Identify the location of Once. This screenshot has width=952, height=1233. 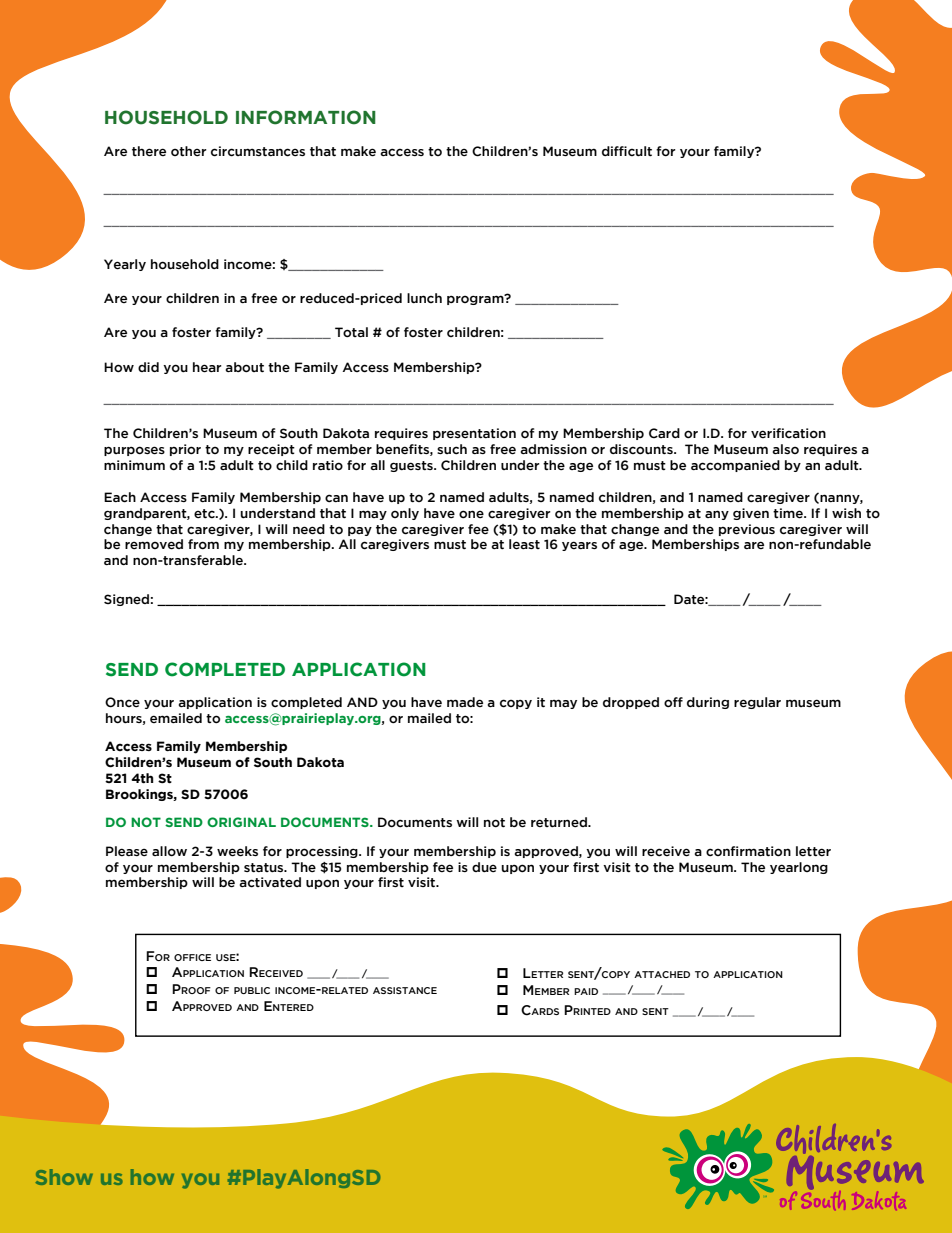
(122, 702).
